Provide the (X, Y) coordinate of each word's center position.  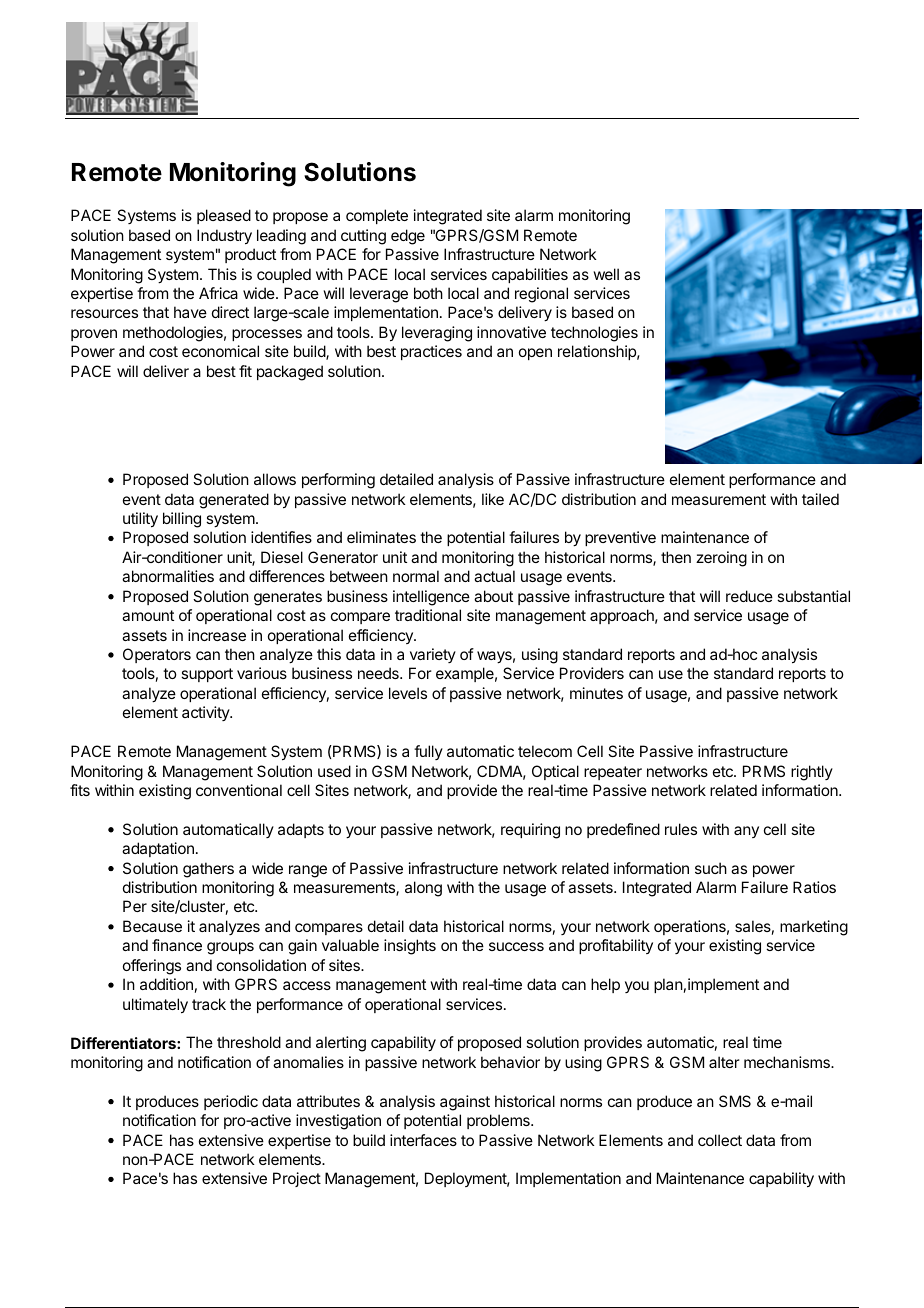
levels (408, 693)
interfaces (423, 1140)
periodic (231, 1102)
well (606, 274)
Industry (224, 237)
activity (206, 713)
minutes (596, 693)
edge (408, 237)
